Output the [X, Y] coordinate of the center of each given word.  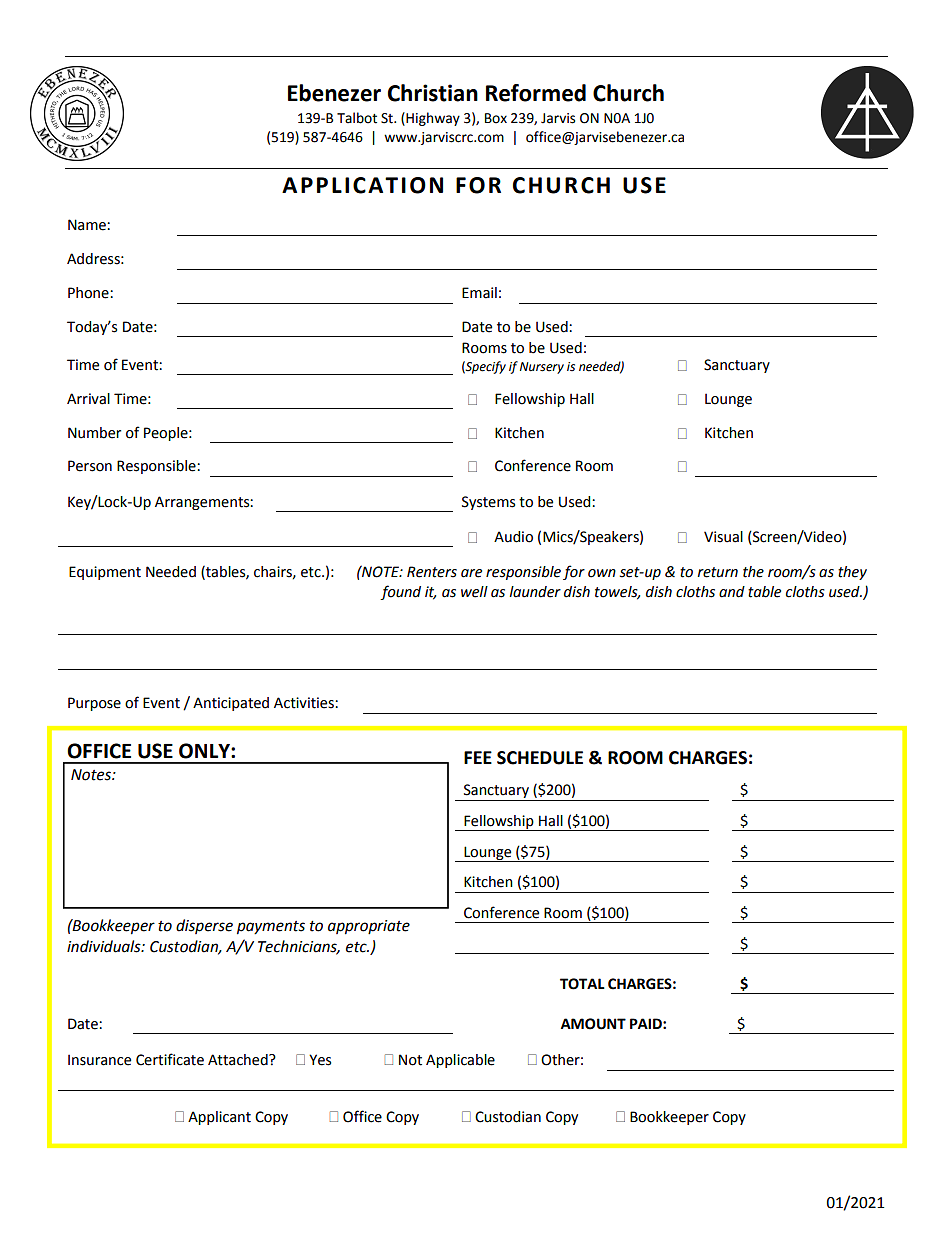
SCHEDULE [540, 758]
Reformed [536, 93]
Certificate [170, 1059]
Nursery [542, 368]
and [732, 592]
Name [88, 225]
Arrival [88, 399]
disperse [204, 926]
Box [496, 118]
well [474, 592]
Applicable [460, 1061]
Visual [723, 537]
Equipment [105, 573]
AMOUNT [593, 1024]
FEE [478, 757]
